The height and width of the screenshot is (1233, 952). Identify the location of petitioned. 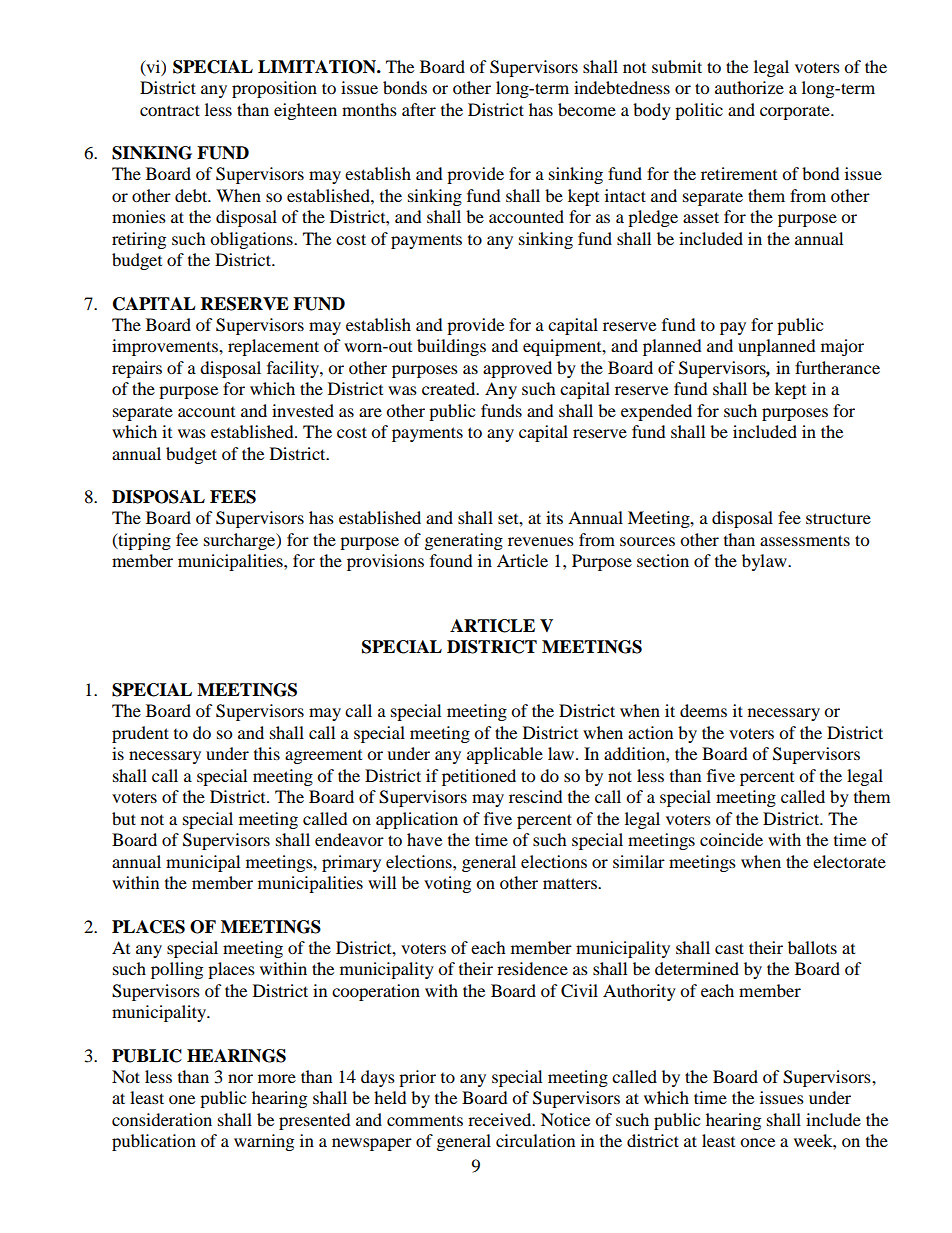
(479, 777).
